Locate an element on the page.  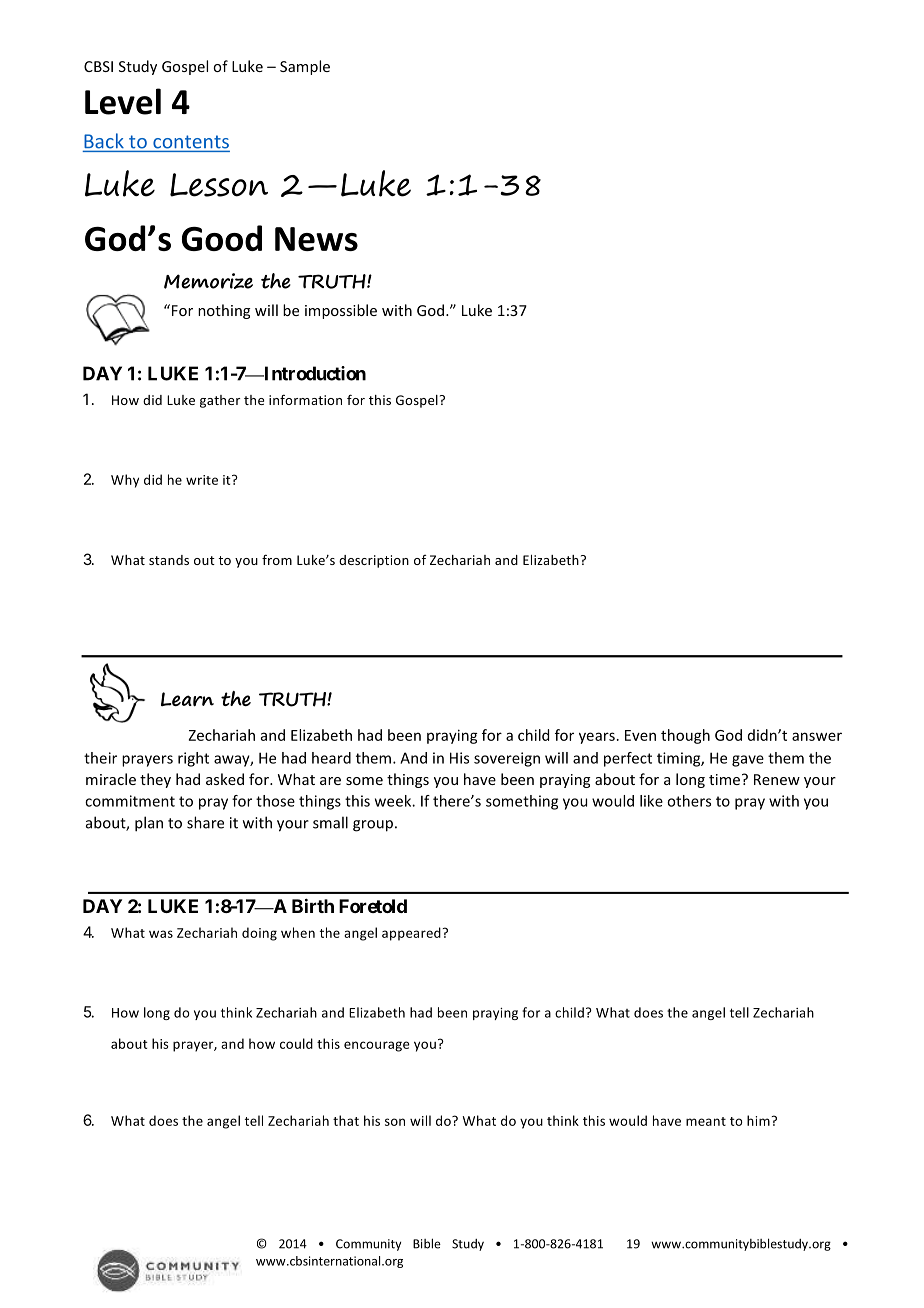
impossible is located at coordinates (341, 311).
